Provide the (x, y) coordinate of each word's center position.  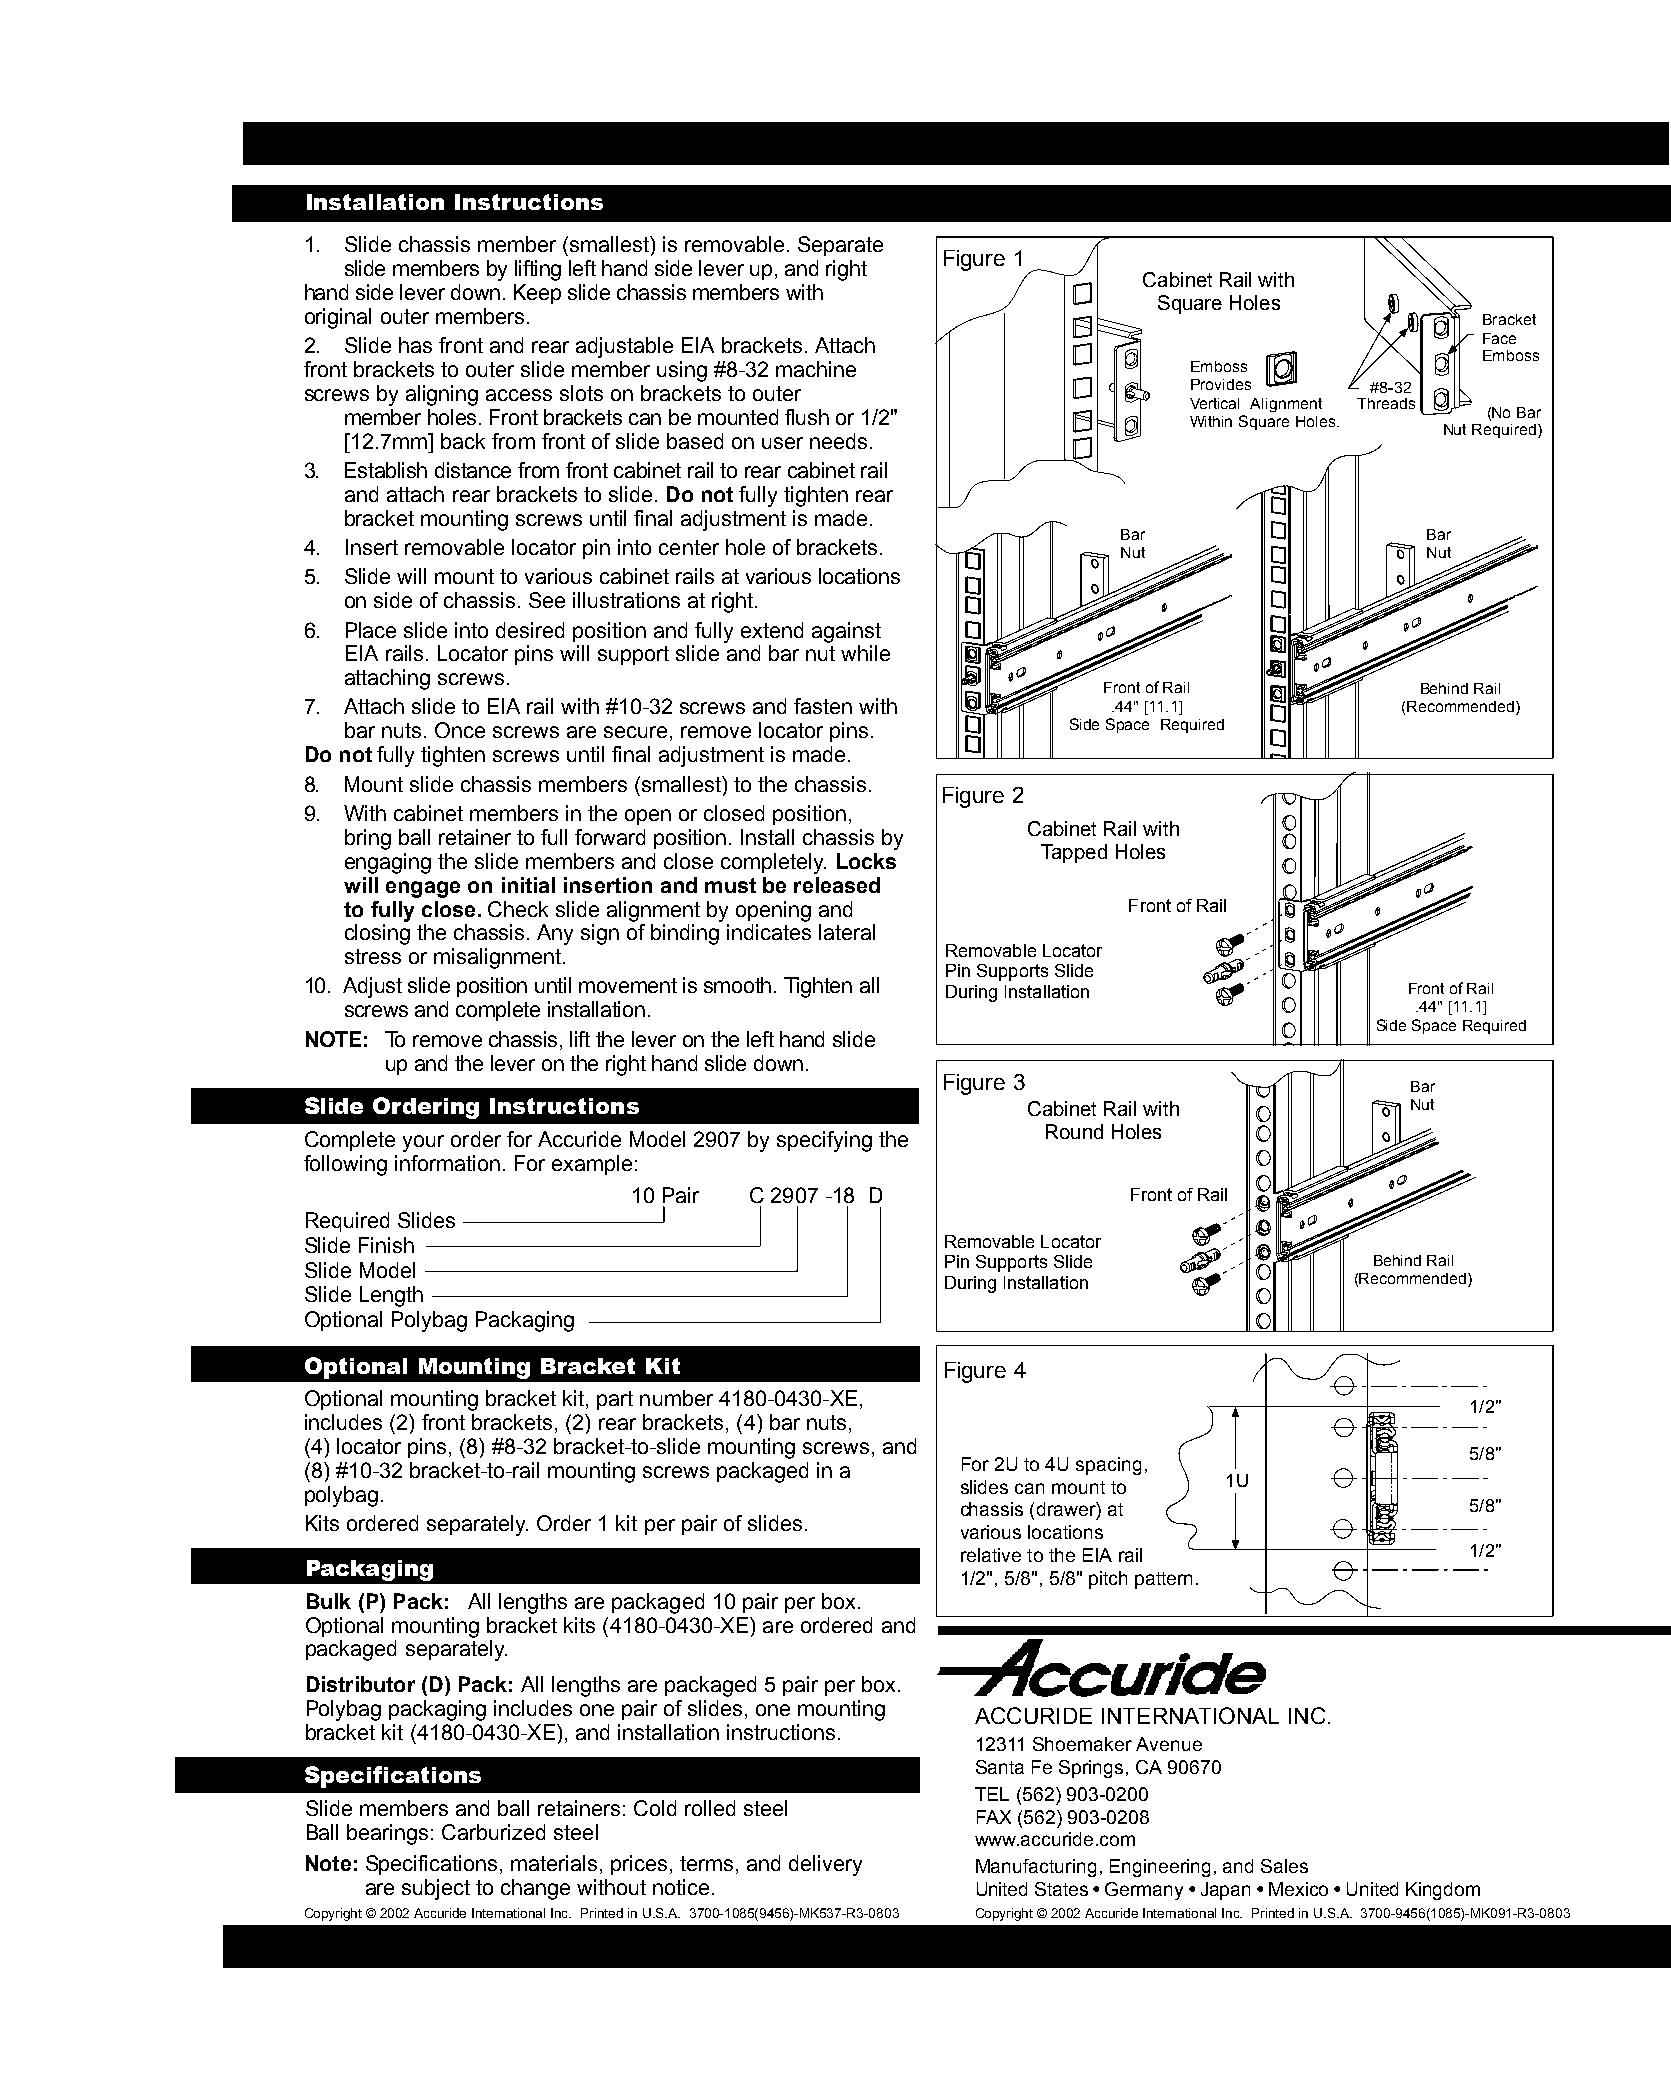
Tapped (1074, 853)
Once (460, 730)
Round (1074, 1131)
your (423, 1143)
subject (436, 1889)
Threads (1386, 403)
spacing (1108, 1466)
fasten (823, 706)
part (615, 1400)
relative (991, 1555)
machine (816, 369)
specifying (824, 1141)
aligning (442, 395)
